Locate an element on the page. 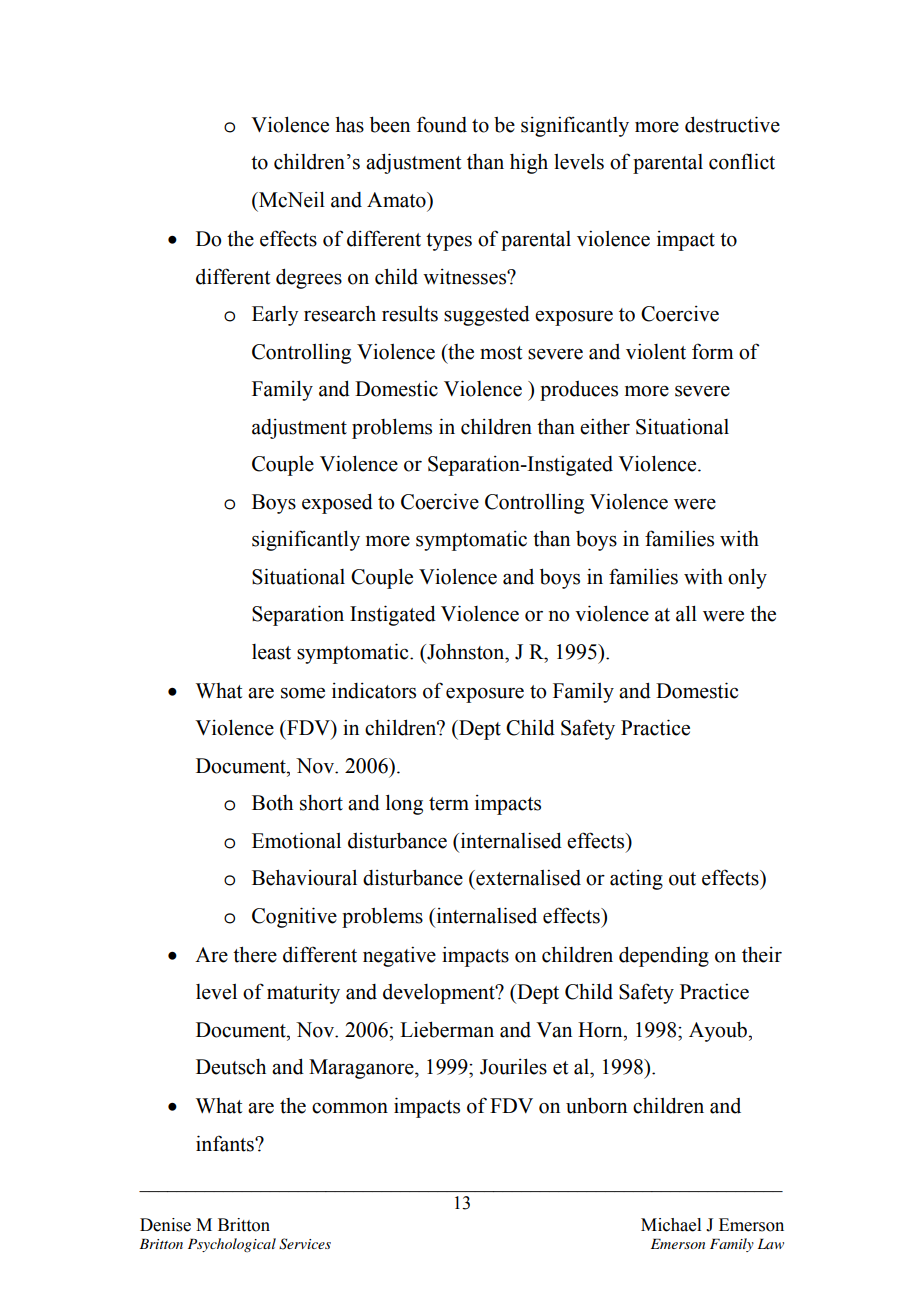 The height and width of the document is (1308, 924). conflict is located at coordinates (742, 161).
